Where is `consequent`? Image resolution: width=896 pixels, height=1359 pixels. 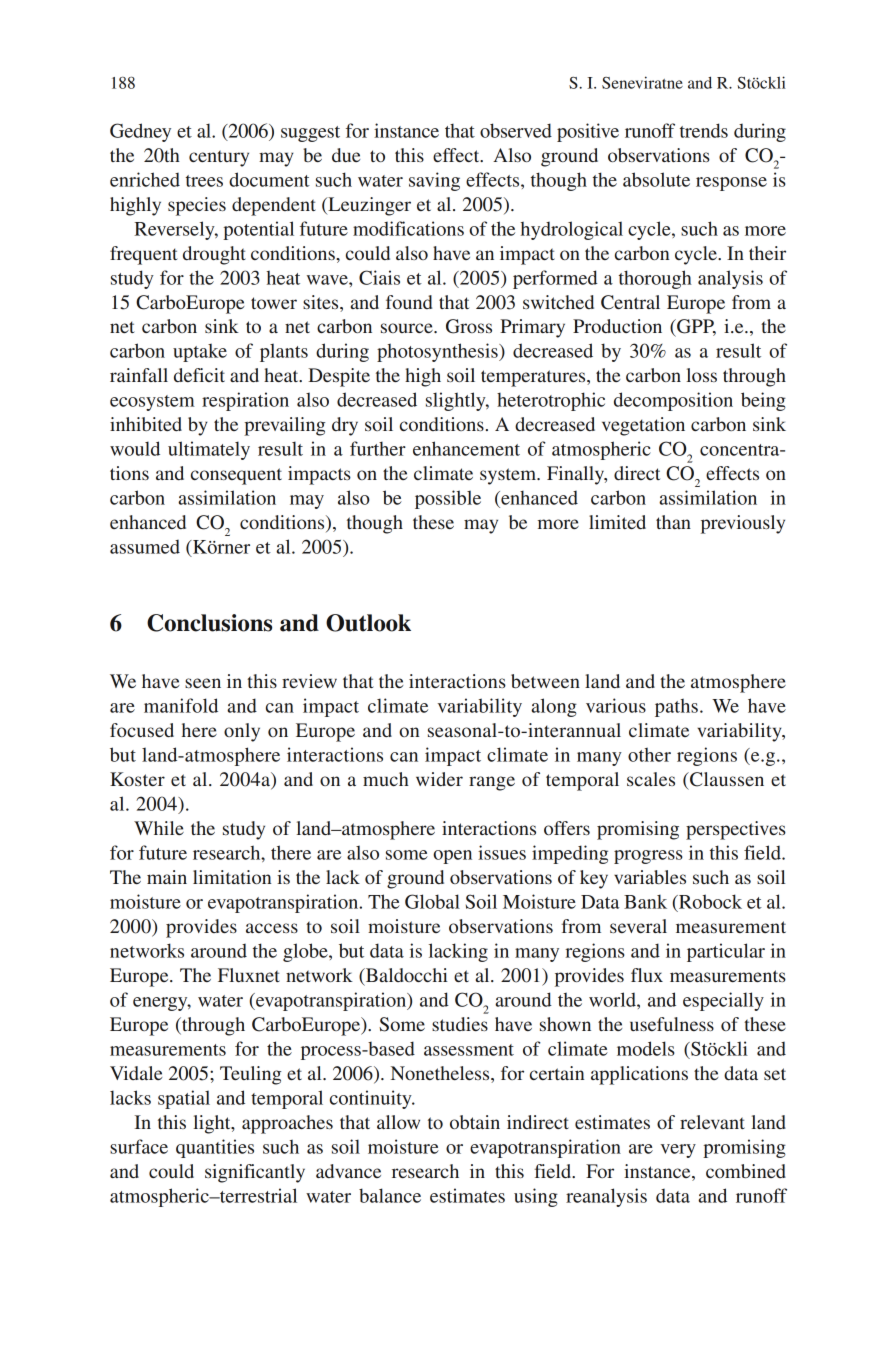
consequent is located at coordinates (236, 476).
